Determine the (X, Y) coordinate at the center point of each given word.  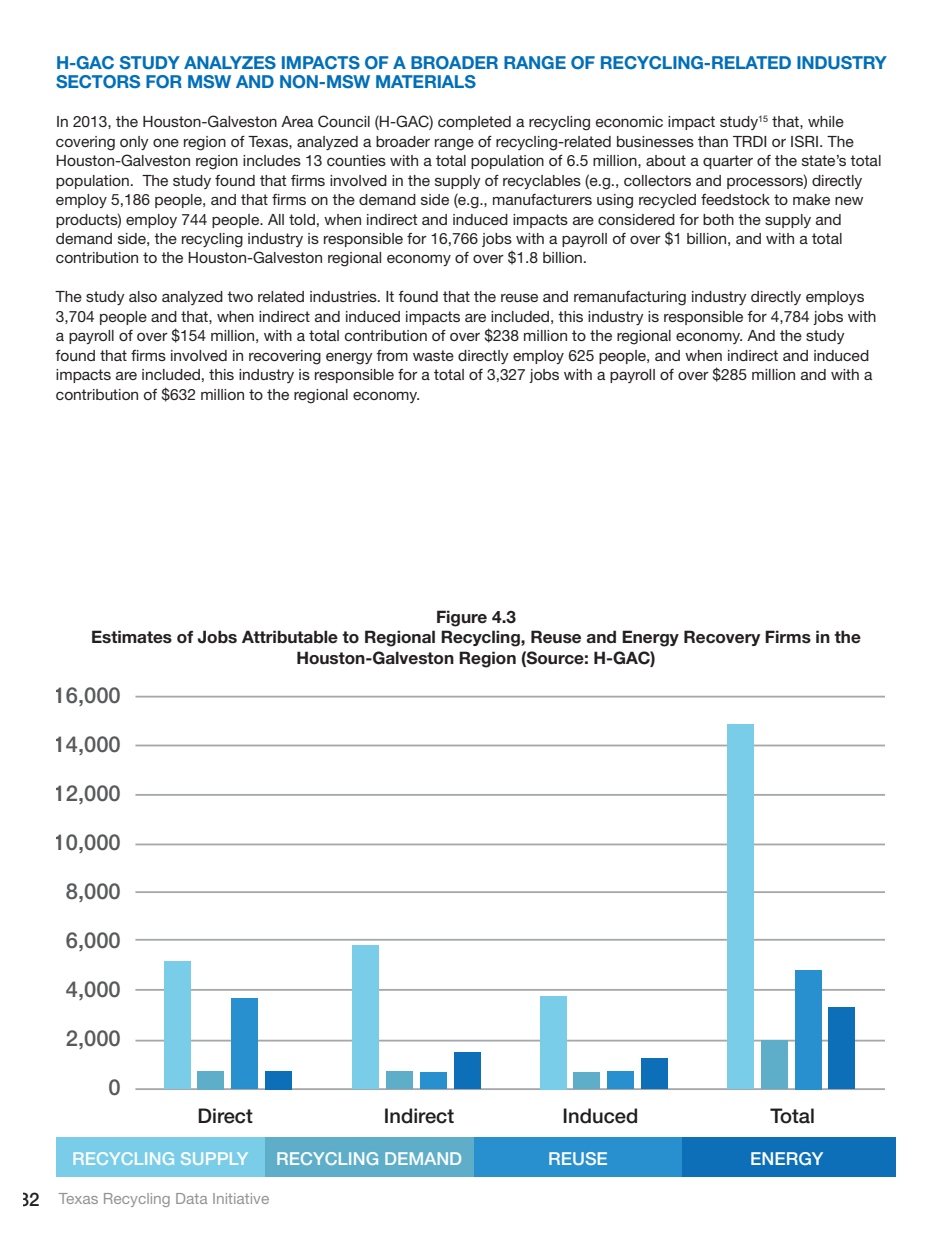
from (392, 355)
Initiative (241, 1198)
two (240, 296)
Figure (462, 618)
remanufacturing (630, 298)
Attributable (290, 637)
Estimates (132, 637)
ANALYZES (230, 63)
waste (433, 355)
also (143, 296)
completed (474, 123)
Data (192, 1198)
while (826, 121)
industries (344, 296)
